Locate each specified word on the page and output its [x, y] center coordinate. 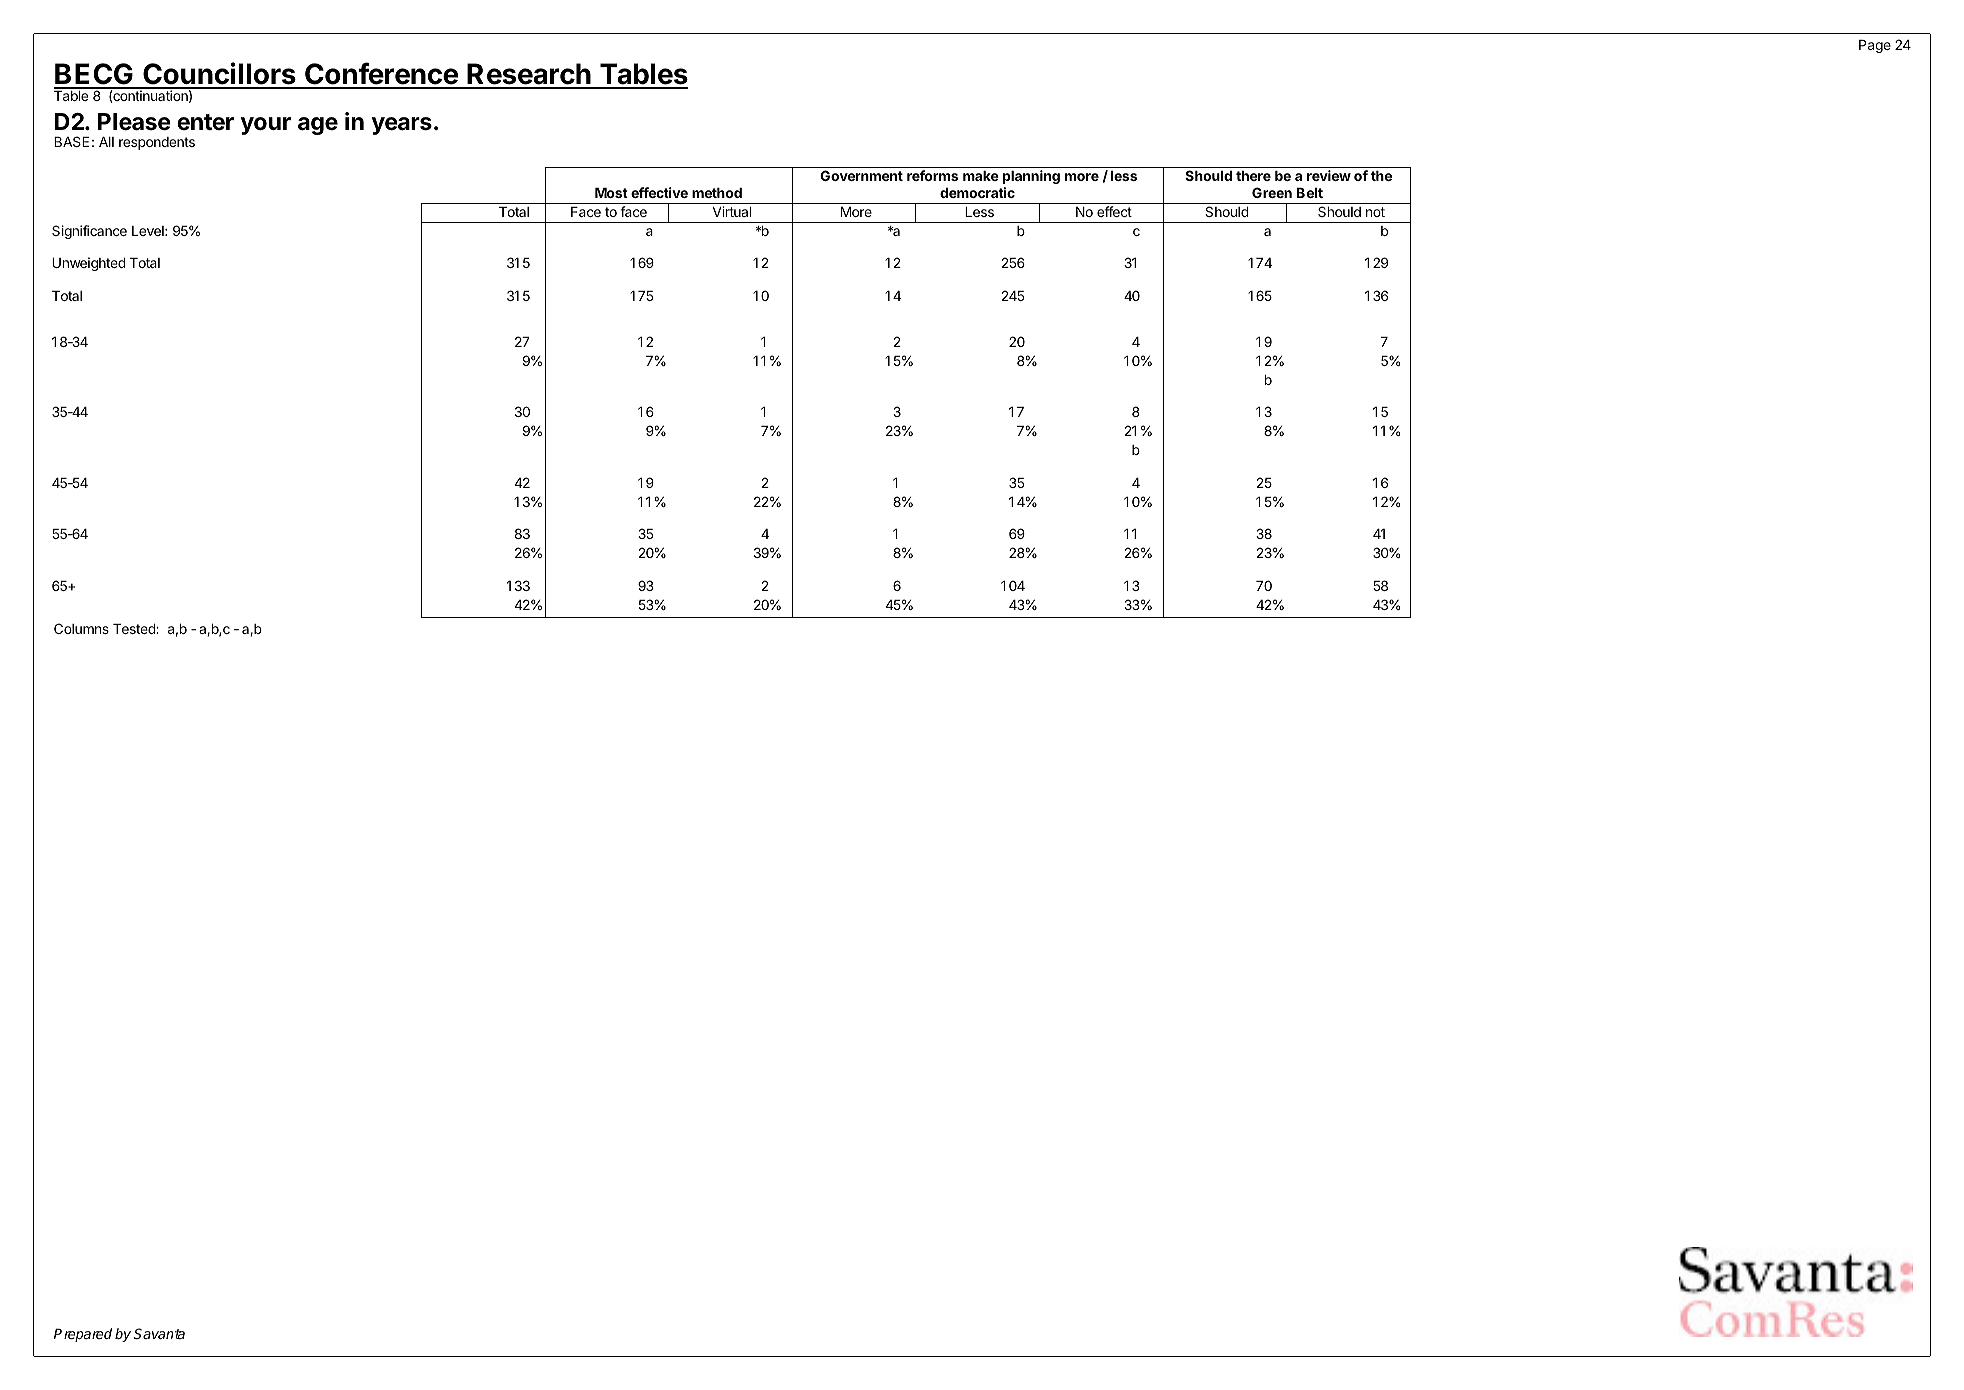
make [981, 176]
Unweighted [89, 264]
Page [1875, 46]
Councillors [219, 75]
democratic [977, 192]
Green [1272, 192]
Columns [81, 628]
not [1375, 212]
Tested [135, 629]
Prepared [83, 1335]
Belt [1310, 193]
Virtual [732, 211]
